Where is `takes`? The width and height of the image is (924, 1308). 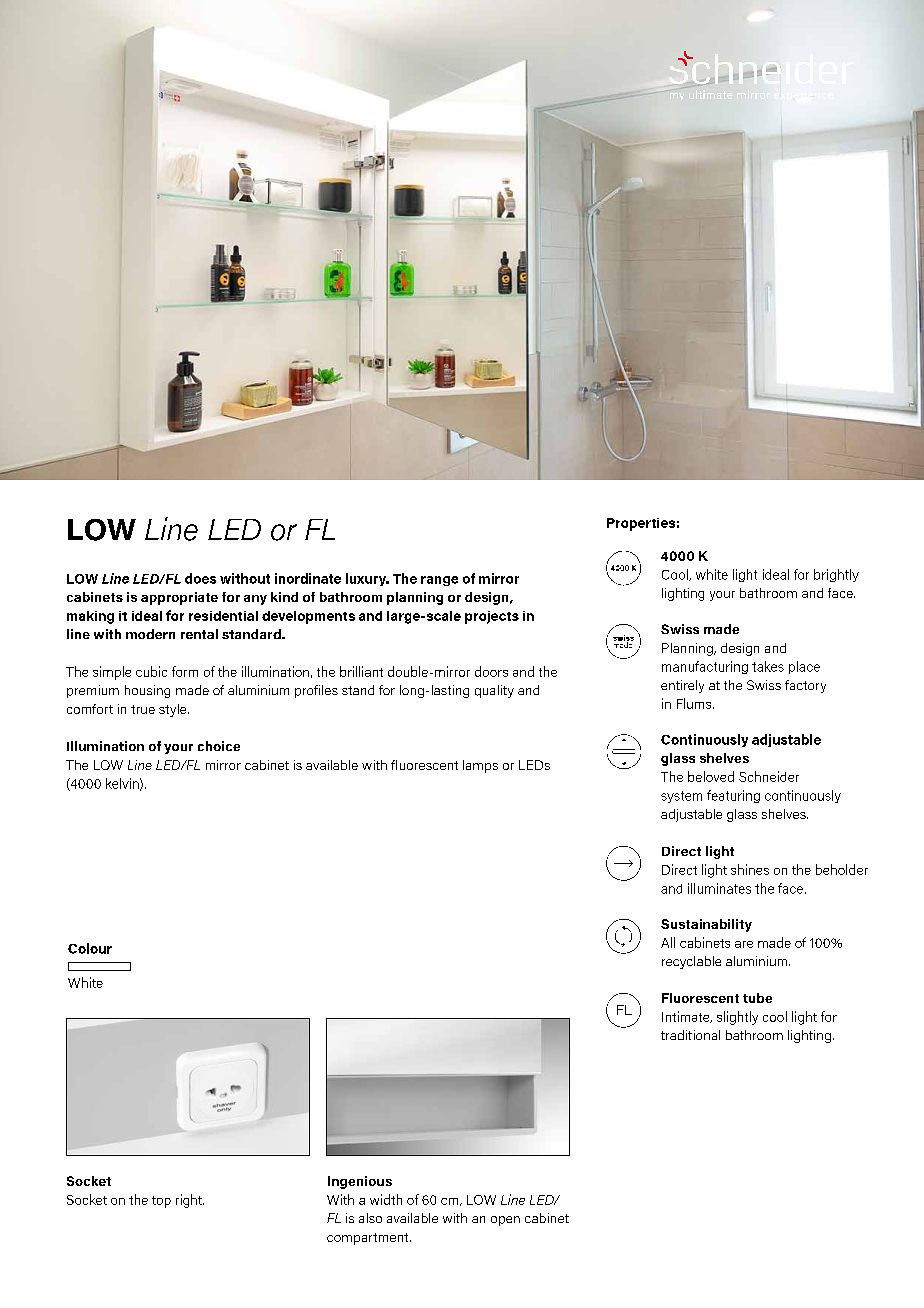 takes is located at coordinates (768, 666).
